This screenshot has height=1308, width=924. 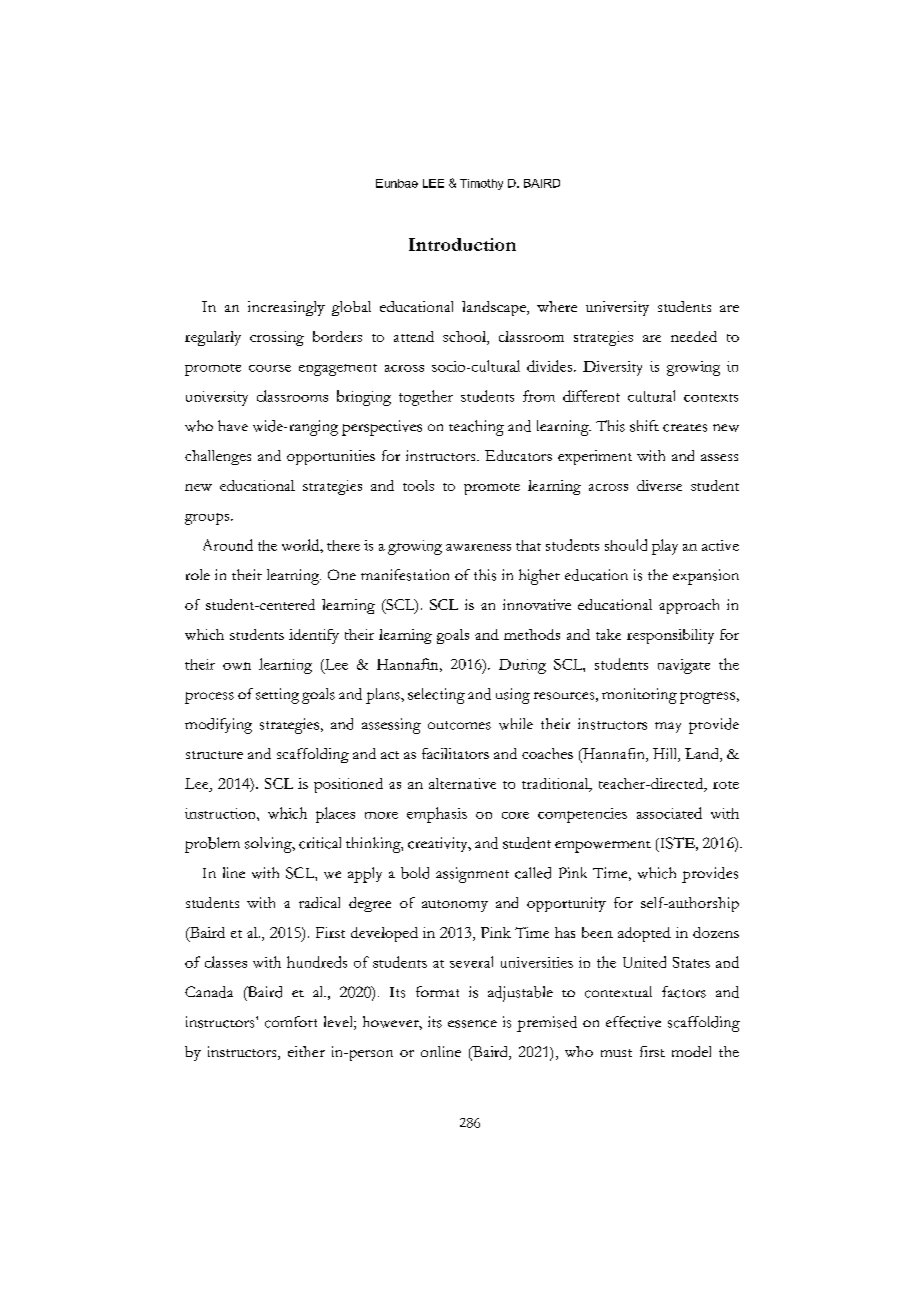 What do you see at coordinates (481, 184) in the screenshot?
I see `Timothy` at bounding box center [481, 184].
